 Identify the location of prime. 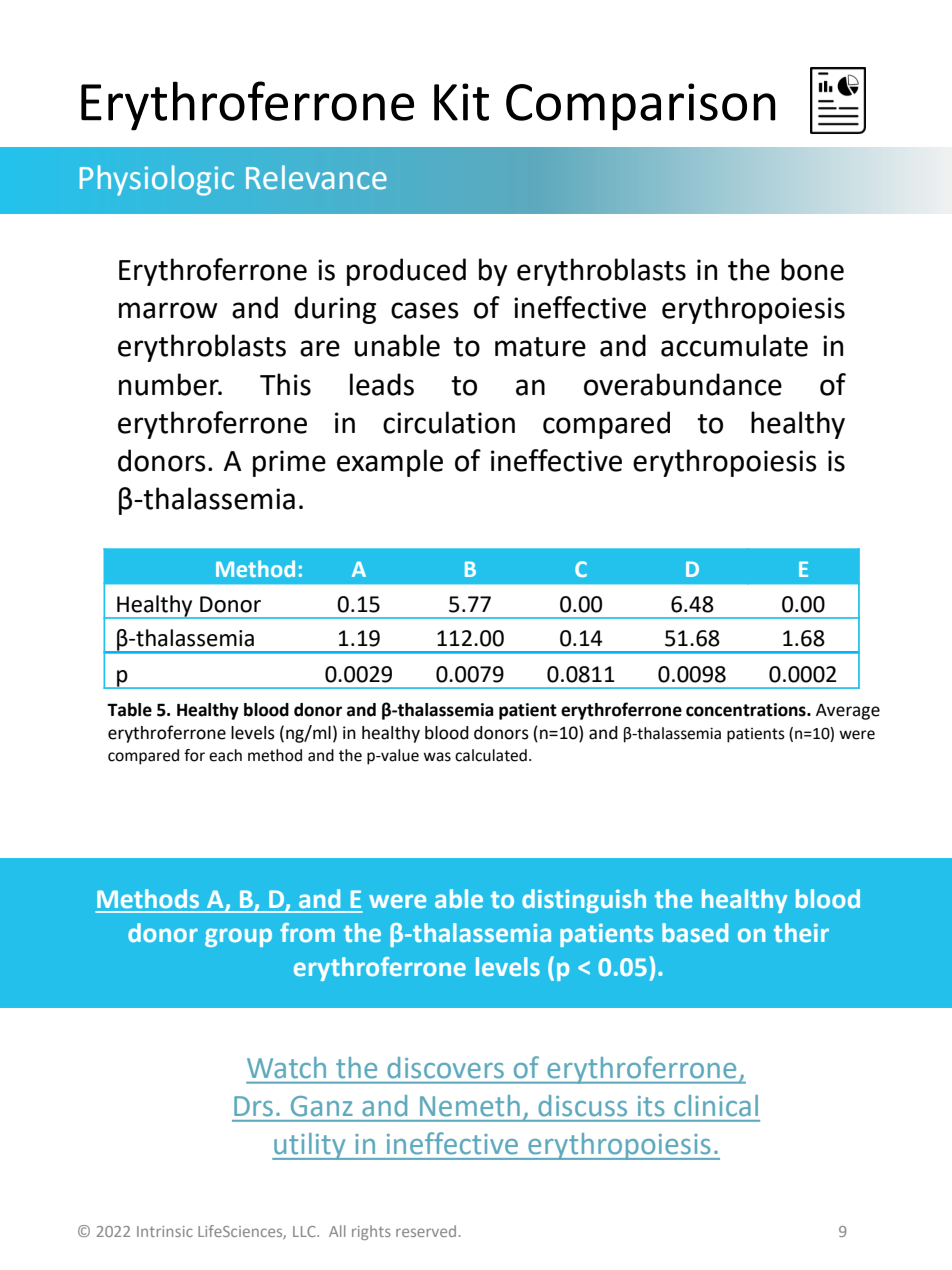
(289, 463).
